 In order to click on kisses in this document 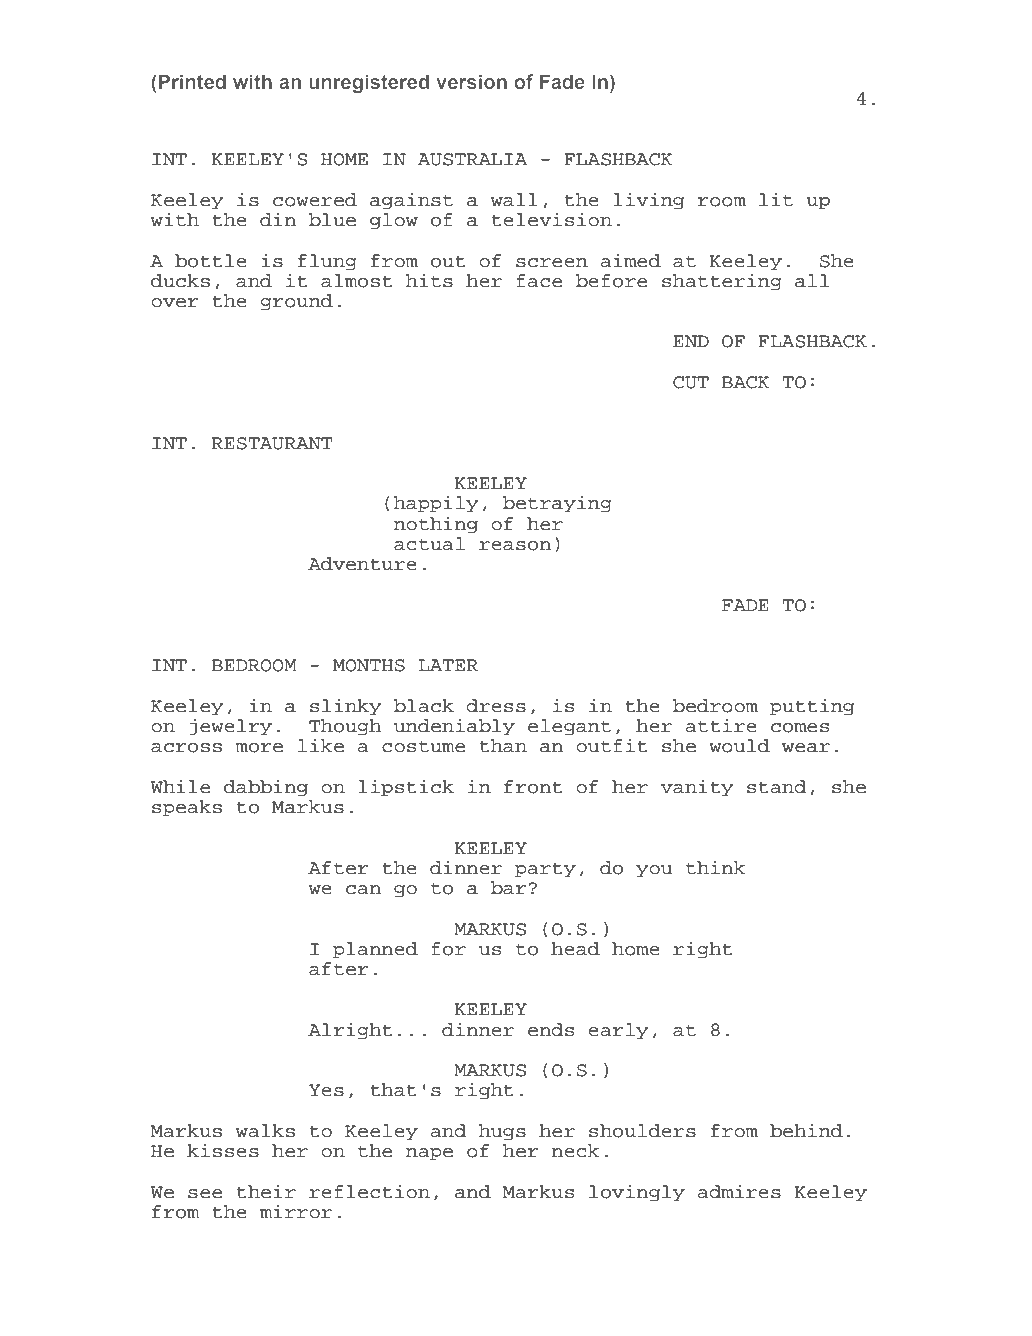, I will do `click(223, 1150)`.
